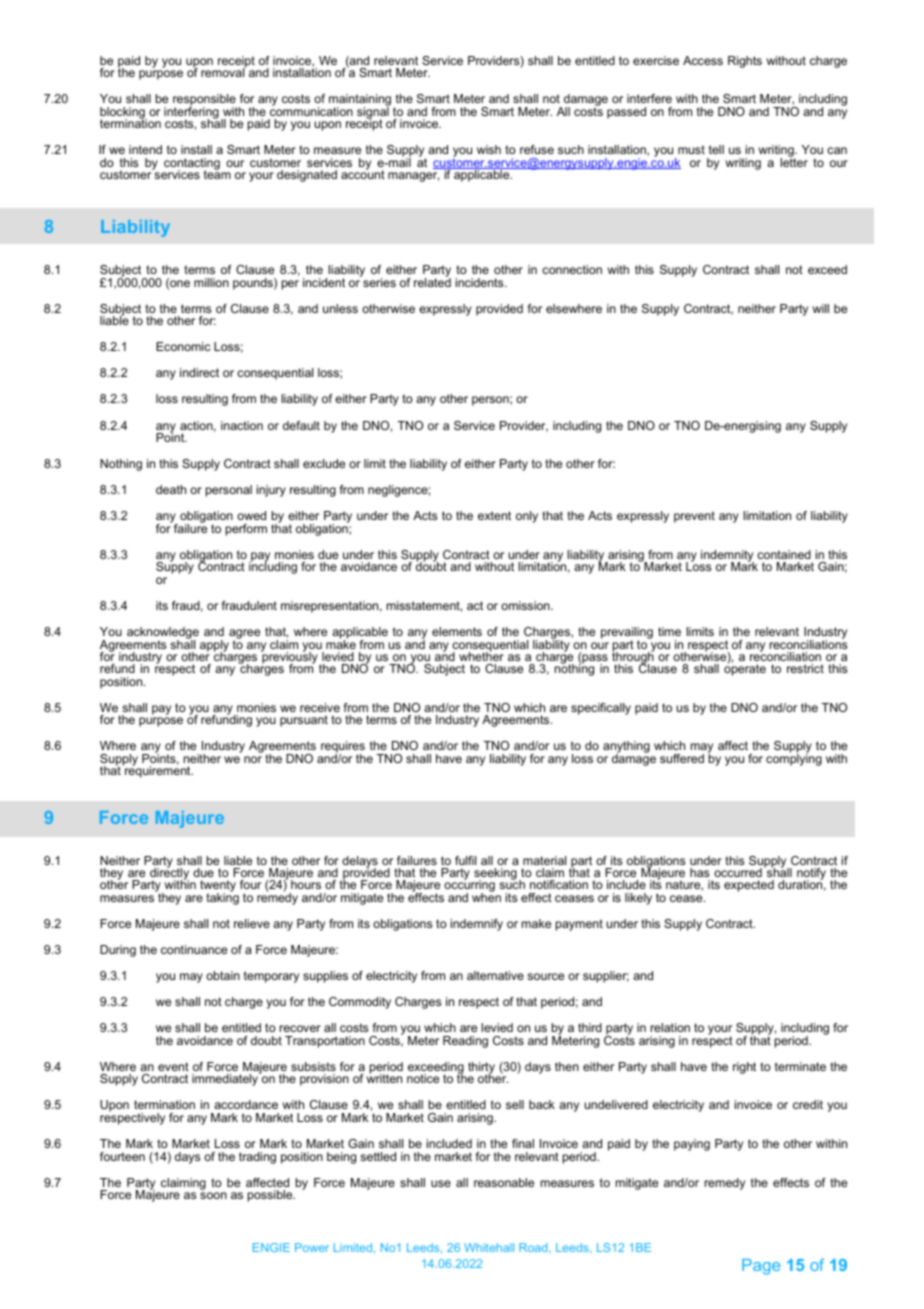  Describe the element at coordinates (820, 308) in the document. I see `will` at that location.
